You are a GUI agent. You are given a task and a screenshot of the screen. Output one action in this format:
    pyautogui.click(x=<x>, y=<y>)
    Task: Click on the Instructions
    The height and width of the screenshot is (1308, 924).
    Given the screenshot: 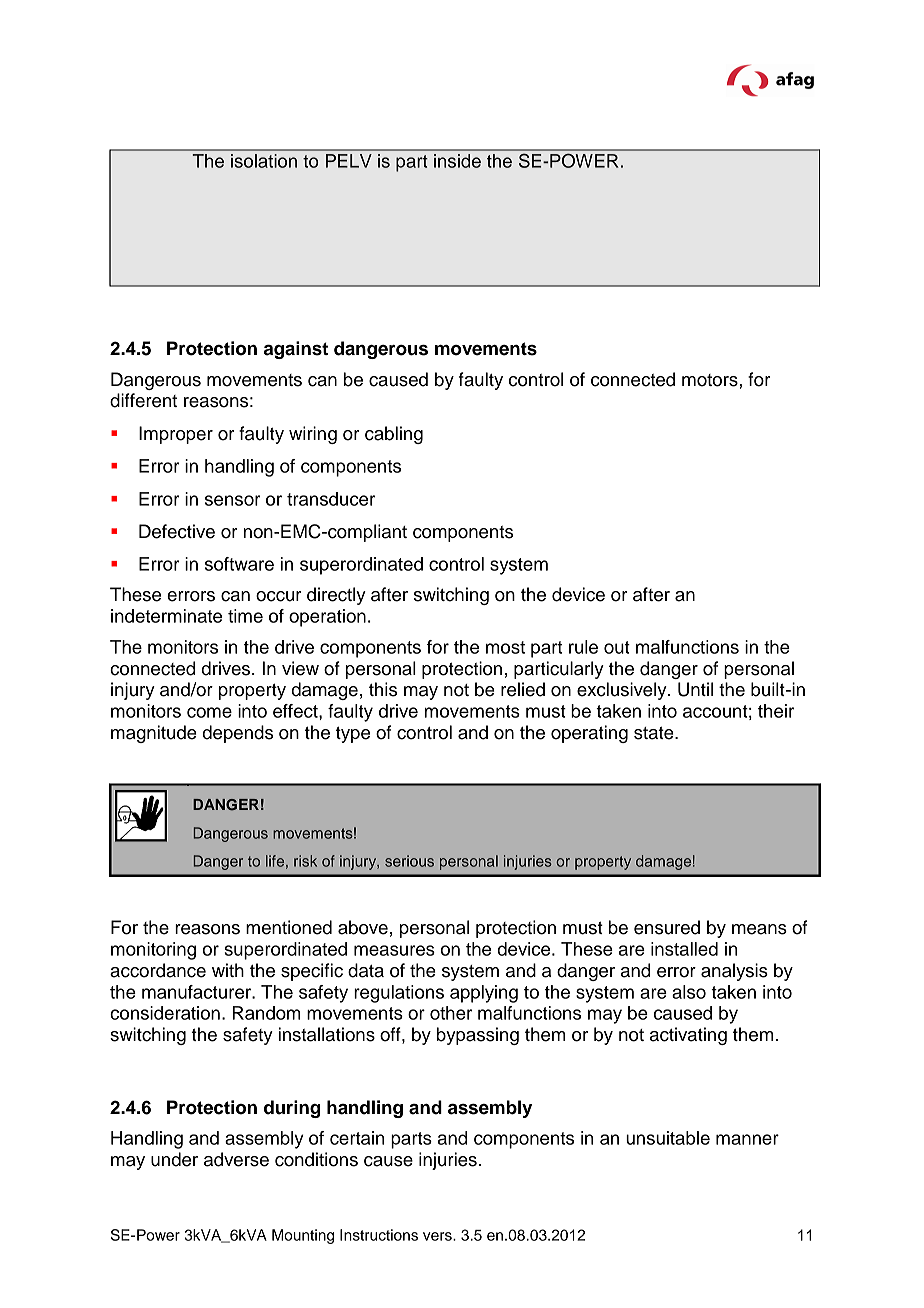 What is the action you would take?
    pyautogui.click(x=379, y=1235)
